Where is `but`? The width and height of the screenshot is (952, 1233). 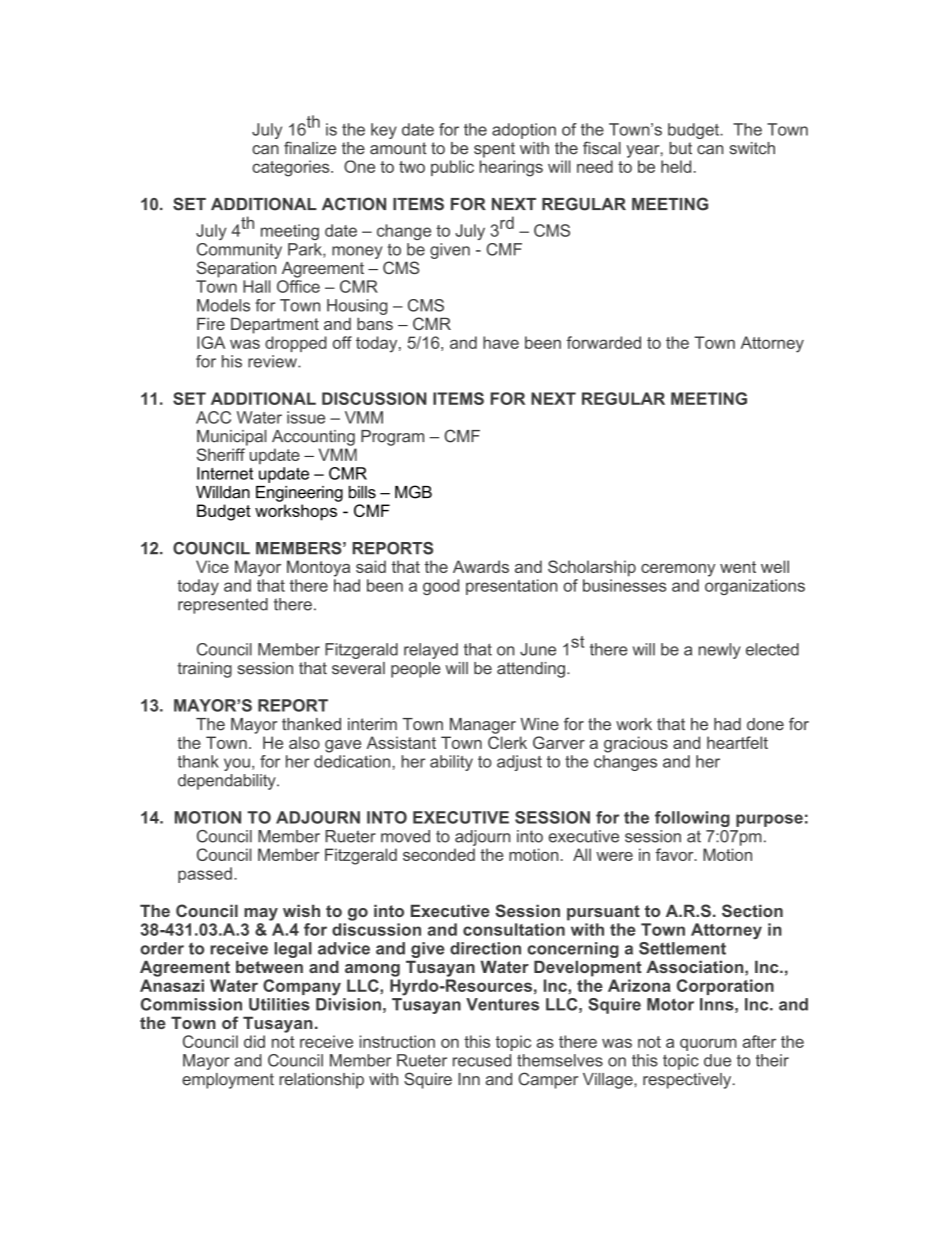
but is located at coordinates (680, 148).
